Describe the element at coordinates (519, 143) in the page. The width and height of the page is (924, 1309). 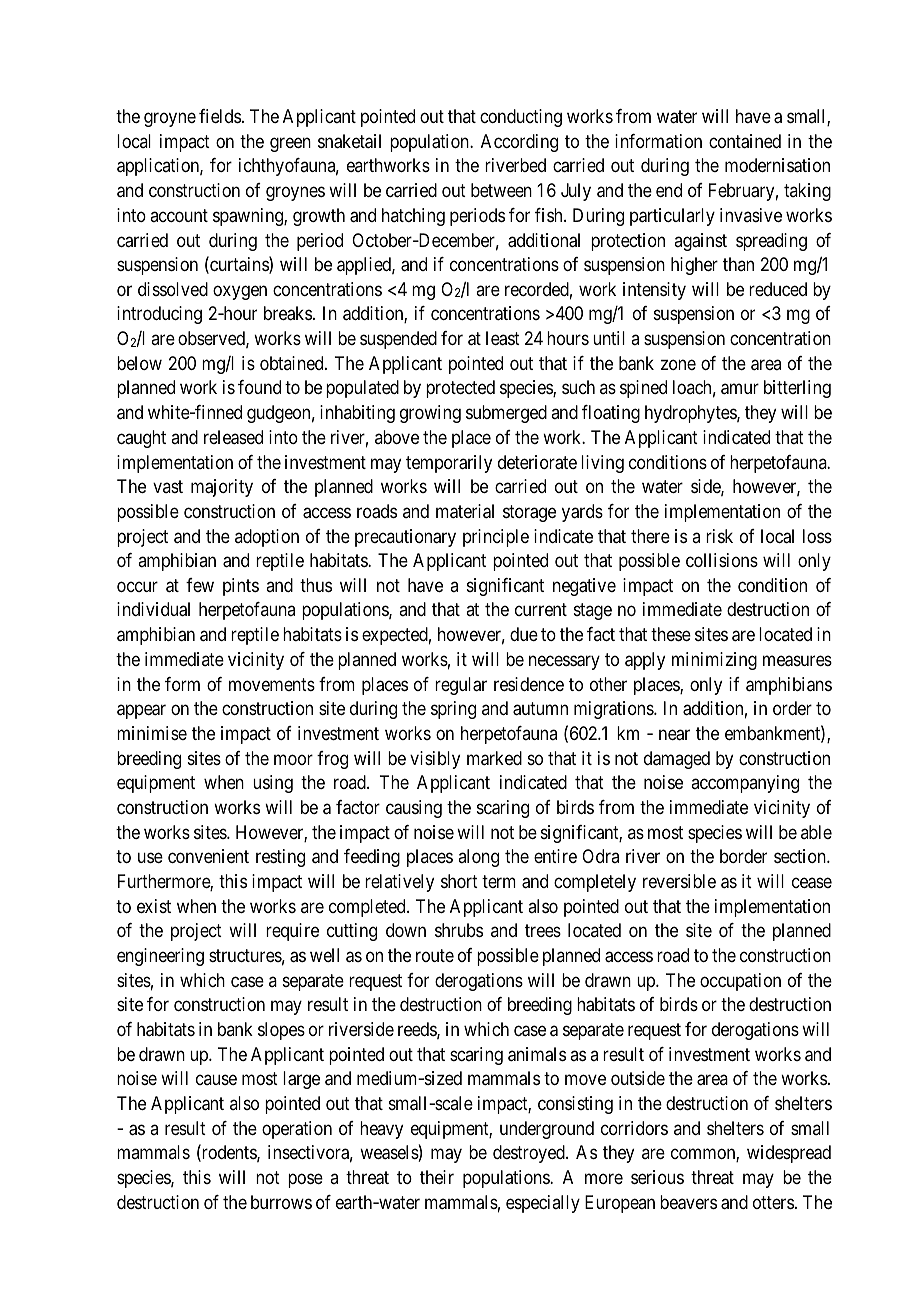
I see `According` at that location.
